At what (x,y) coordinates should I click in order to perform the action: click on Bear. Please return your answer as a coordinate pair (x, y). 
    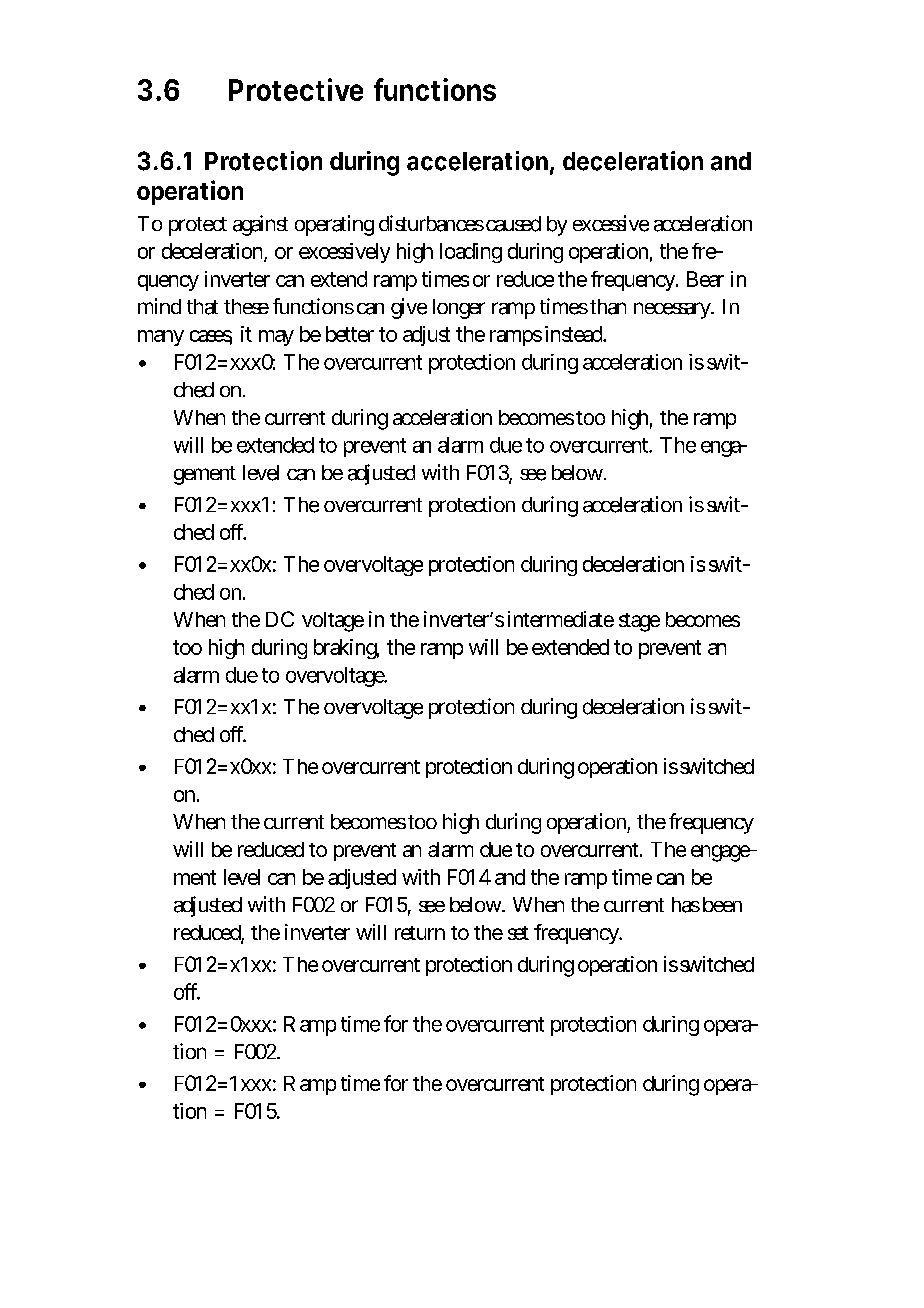
    Looking at the image, I should click on (705, 279).
